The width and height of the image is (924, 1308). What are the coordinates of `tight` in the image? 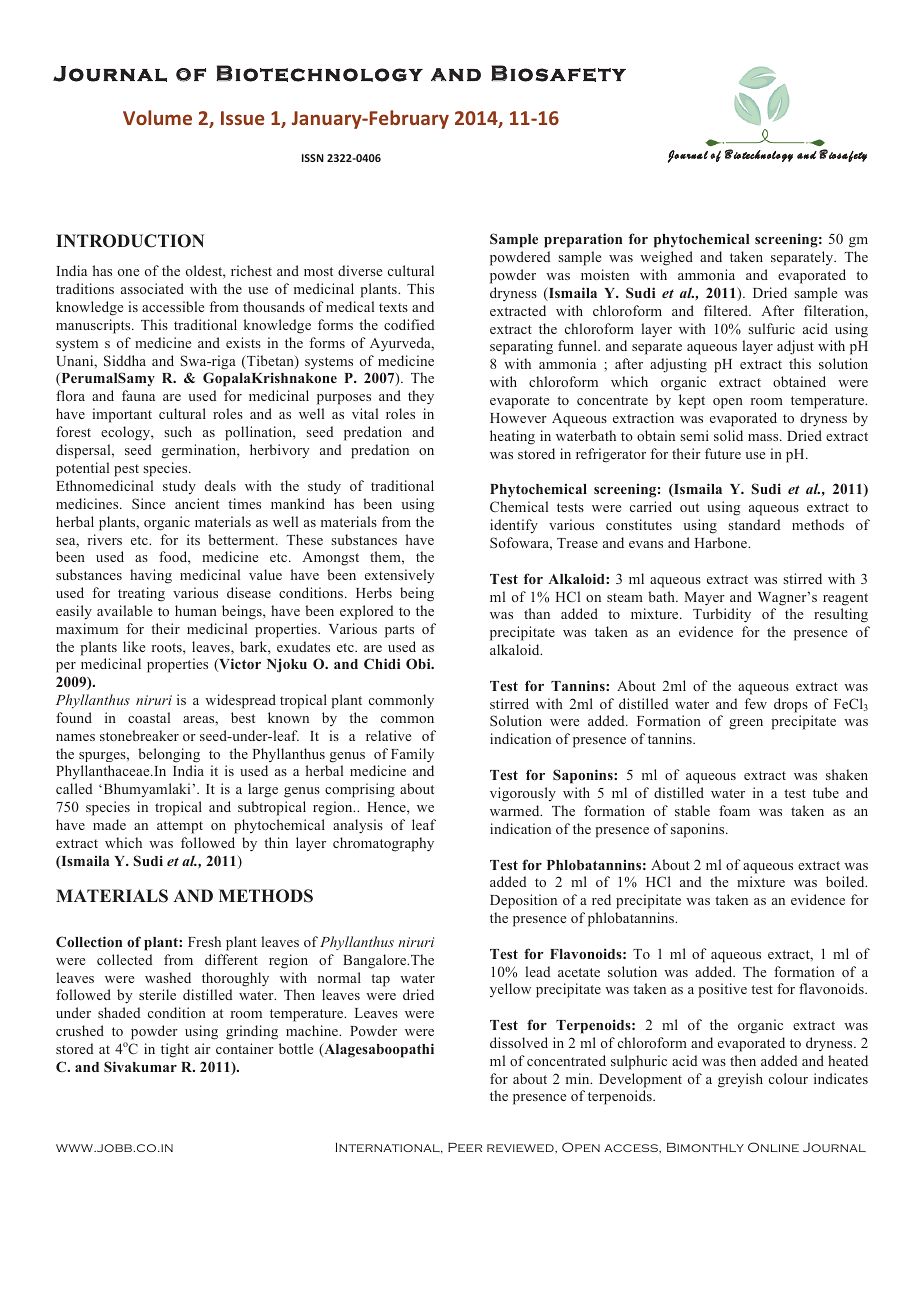 It's located at (175, 1050).
